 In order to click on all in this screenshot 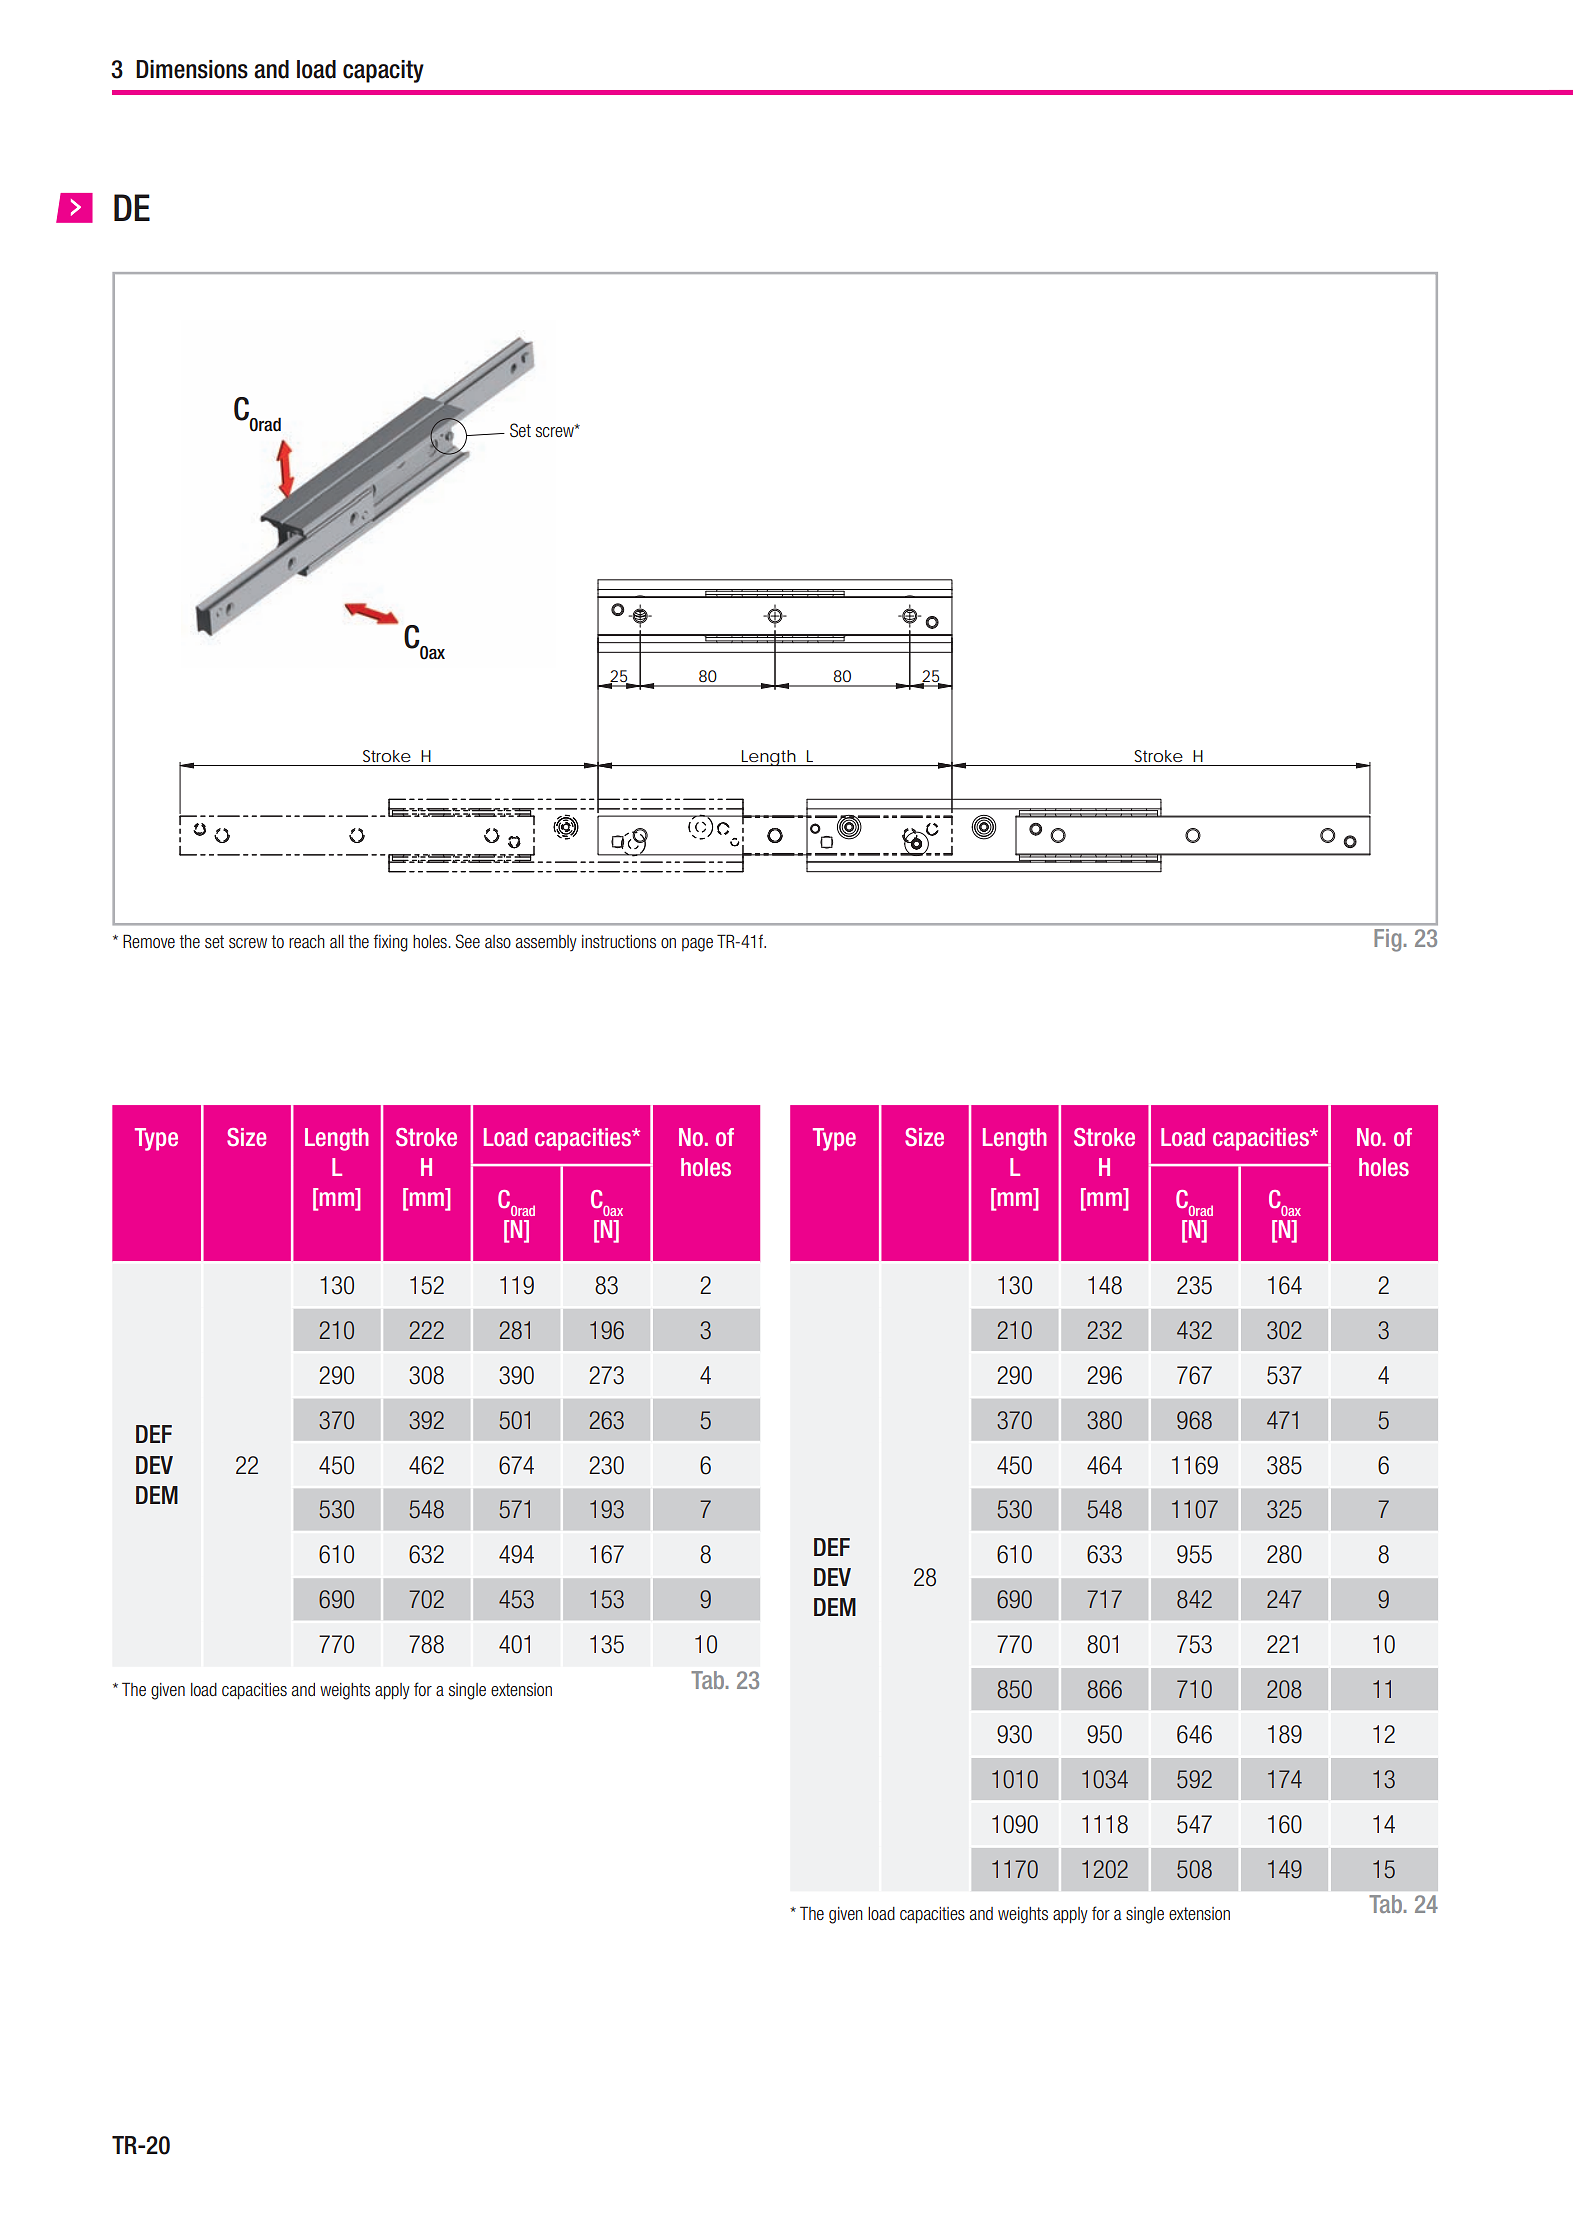, I will do `click(337, 941)`.
